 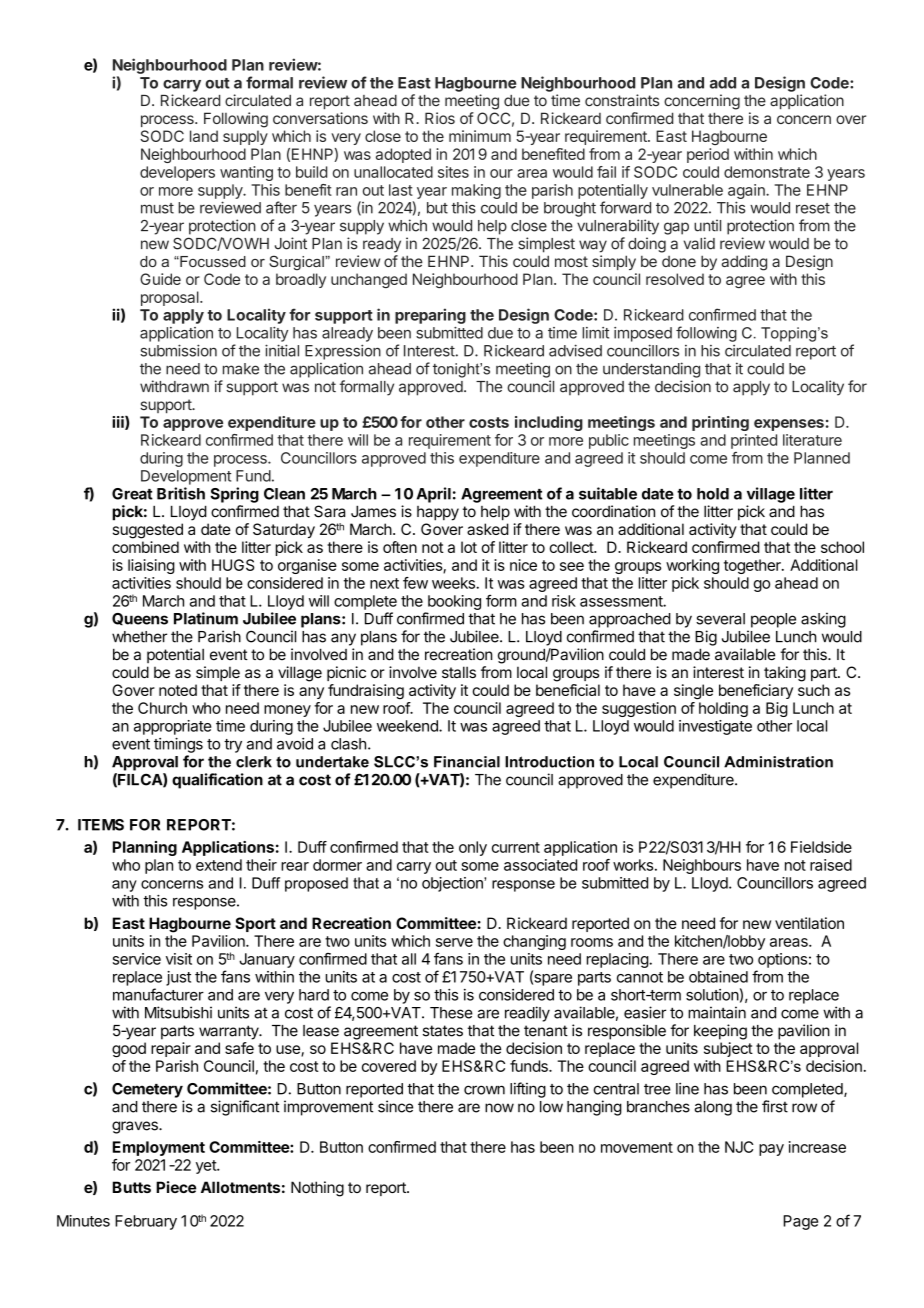 What do you see at coordinates (499, 1108) in the page?
I see `now` at bounding box center [499, 1108].
